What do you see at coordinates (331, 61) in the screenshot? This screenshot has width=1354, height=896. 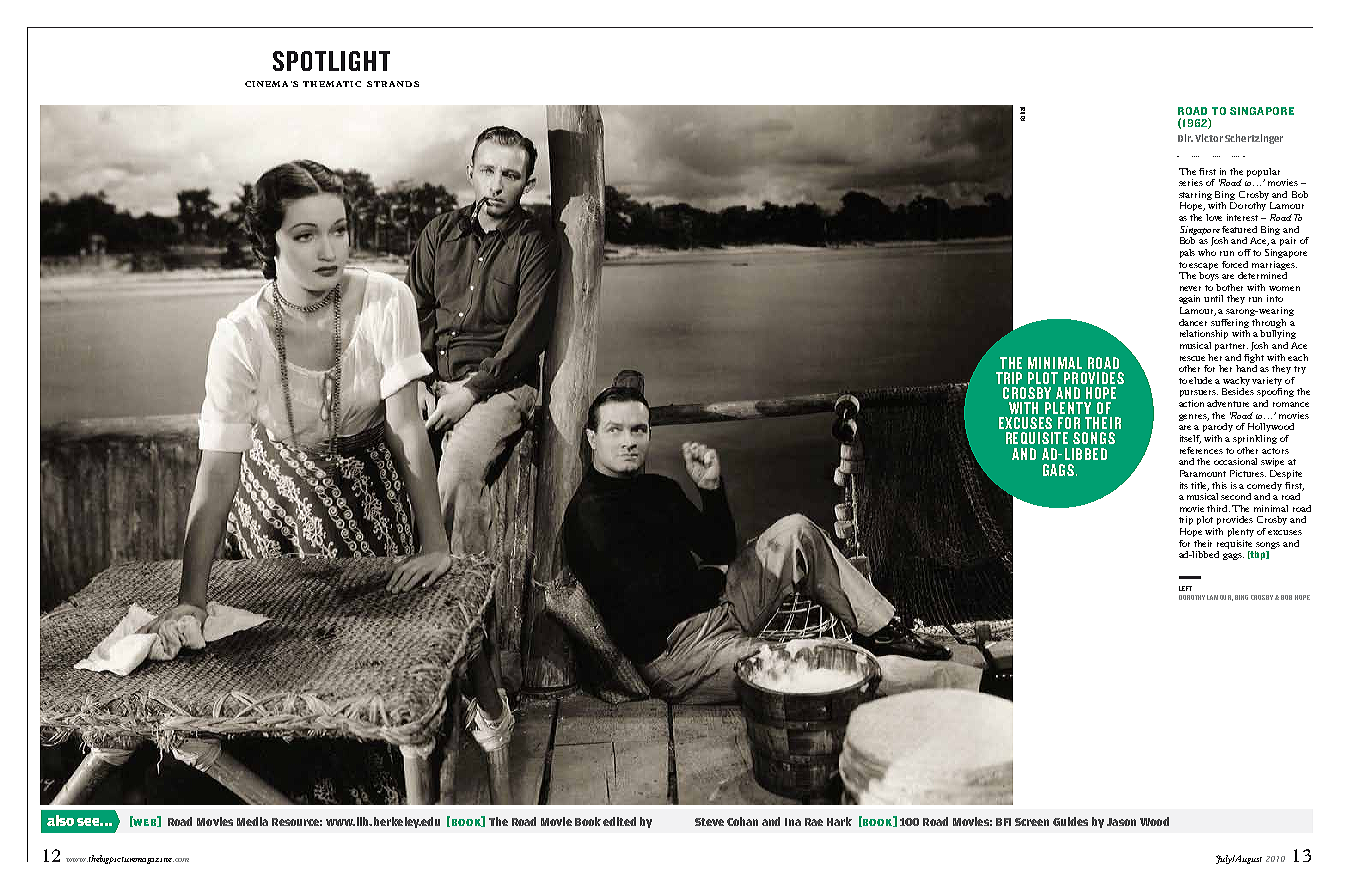 I see `spotlight` at bounding box center [331, 61].
